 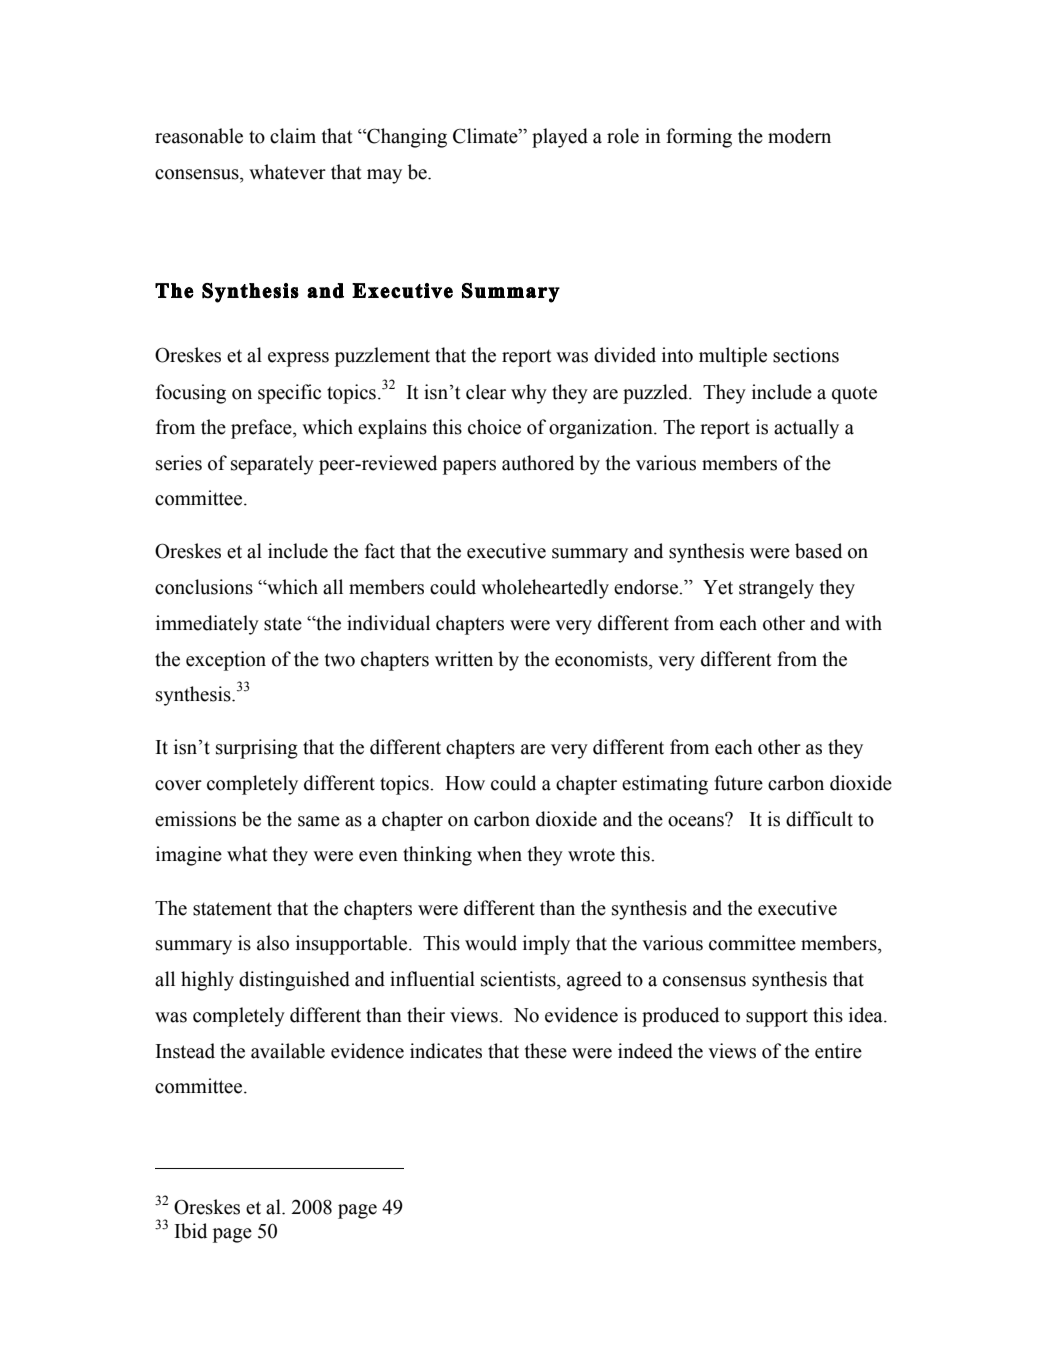 I want to click on Ibid, so click(x=191, y=1231).
